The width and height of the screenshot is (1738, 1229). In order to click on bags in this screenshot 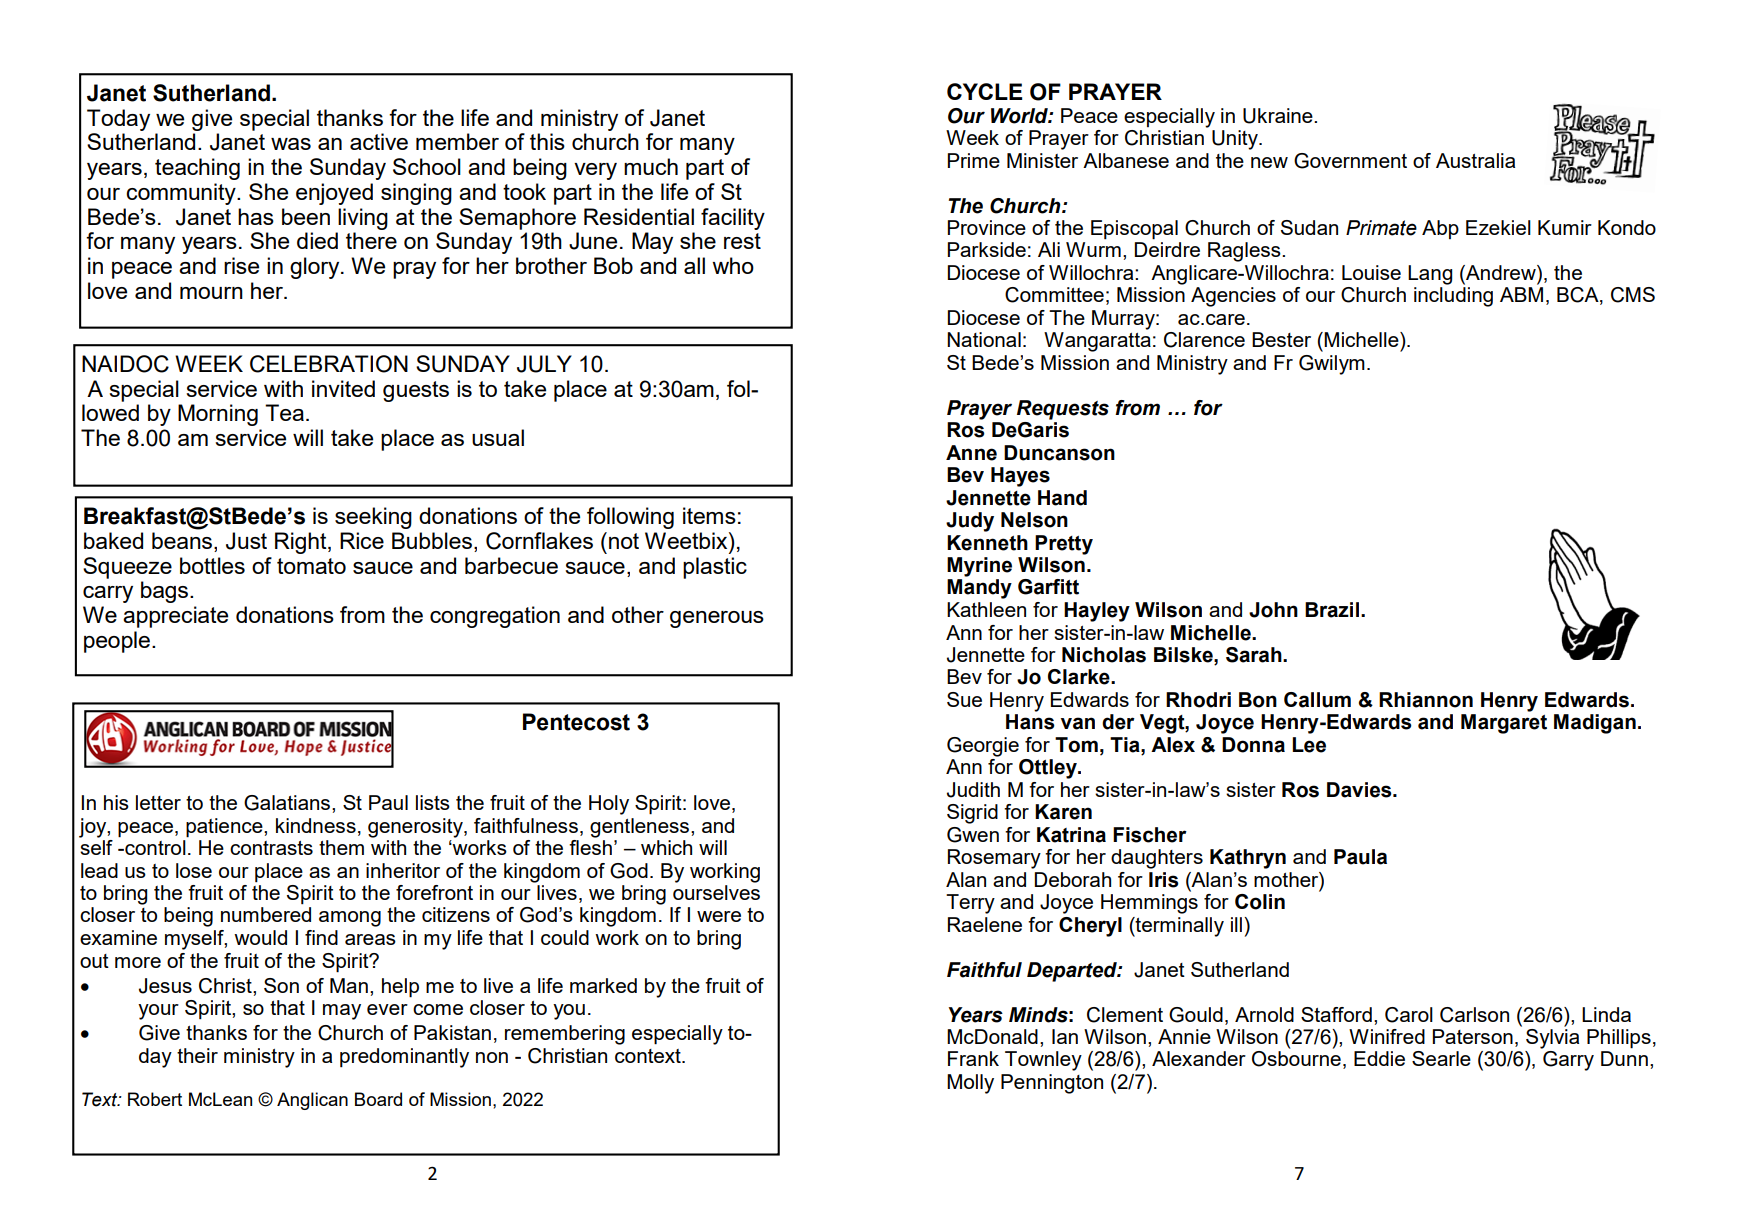, I will do `click(166, 592)`.
